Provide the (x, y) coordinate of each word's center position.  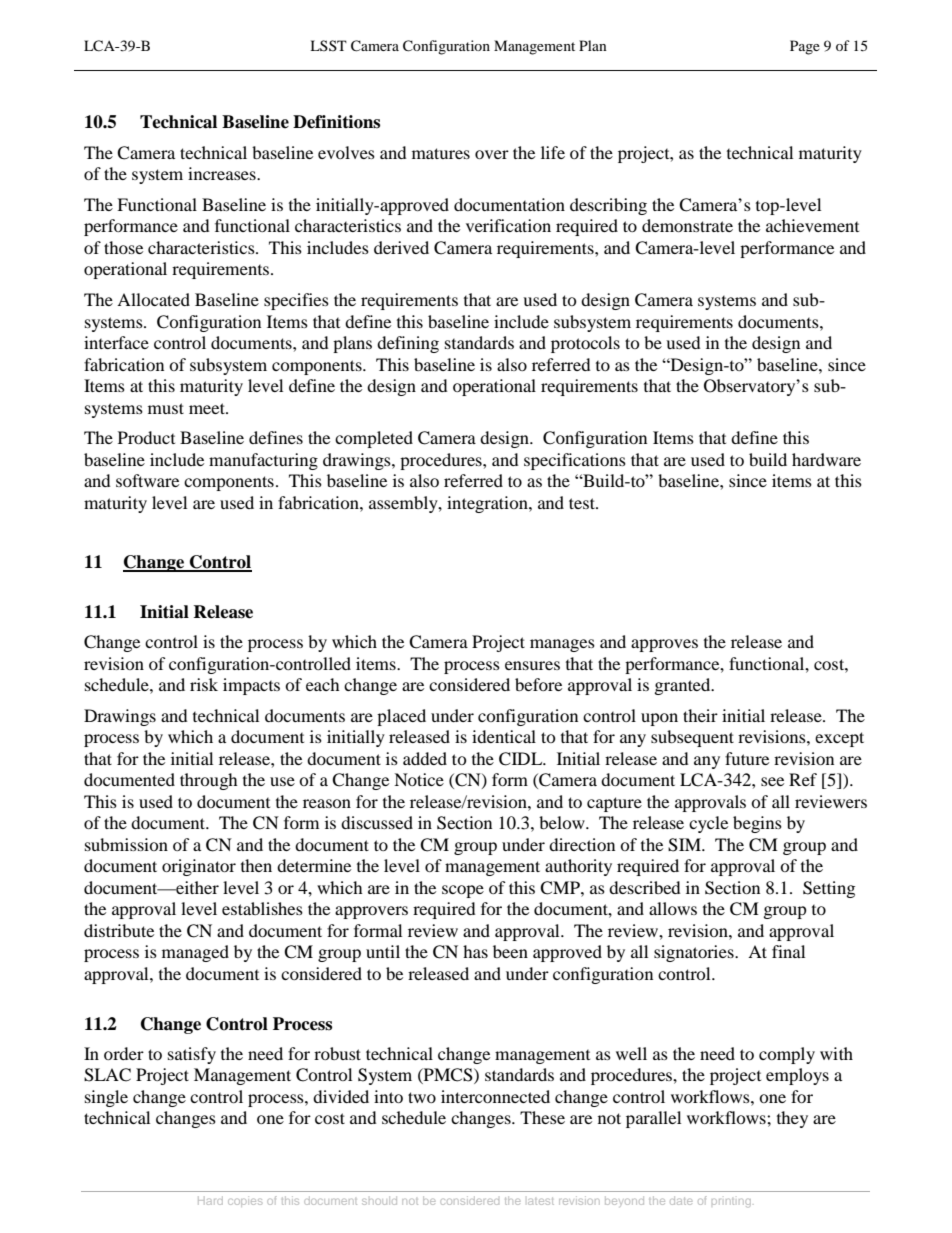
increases (223, 173)
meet (208, 408)
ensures (532, 665)
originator (199, 867)
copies (245, 1203)
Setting (829, 889)
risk (204, 684)
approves (664, 645)
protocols (585, 344)
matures (441, 153)
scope (463, 891)
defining (408, 344)
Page (805, 47)
